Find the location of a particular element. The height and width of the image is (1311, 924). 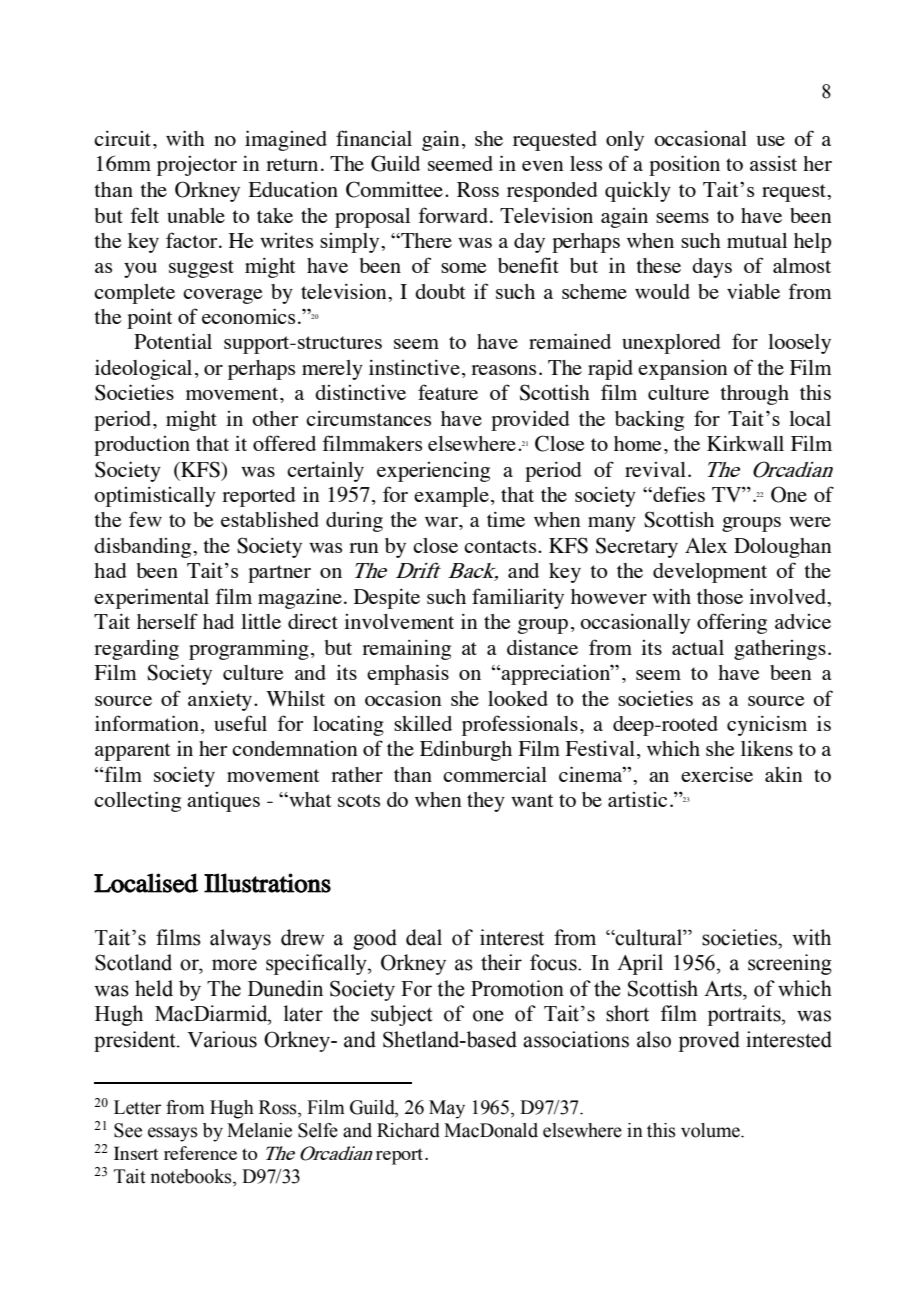

May is located at coordinates (447, 1109).
